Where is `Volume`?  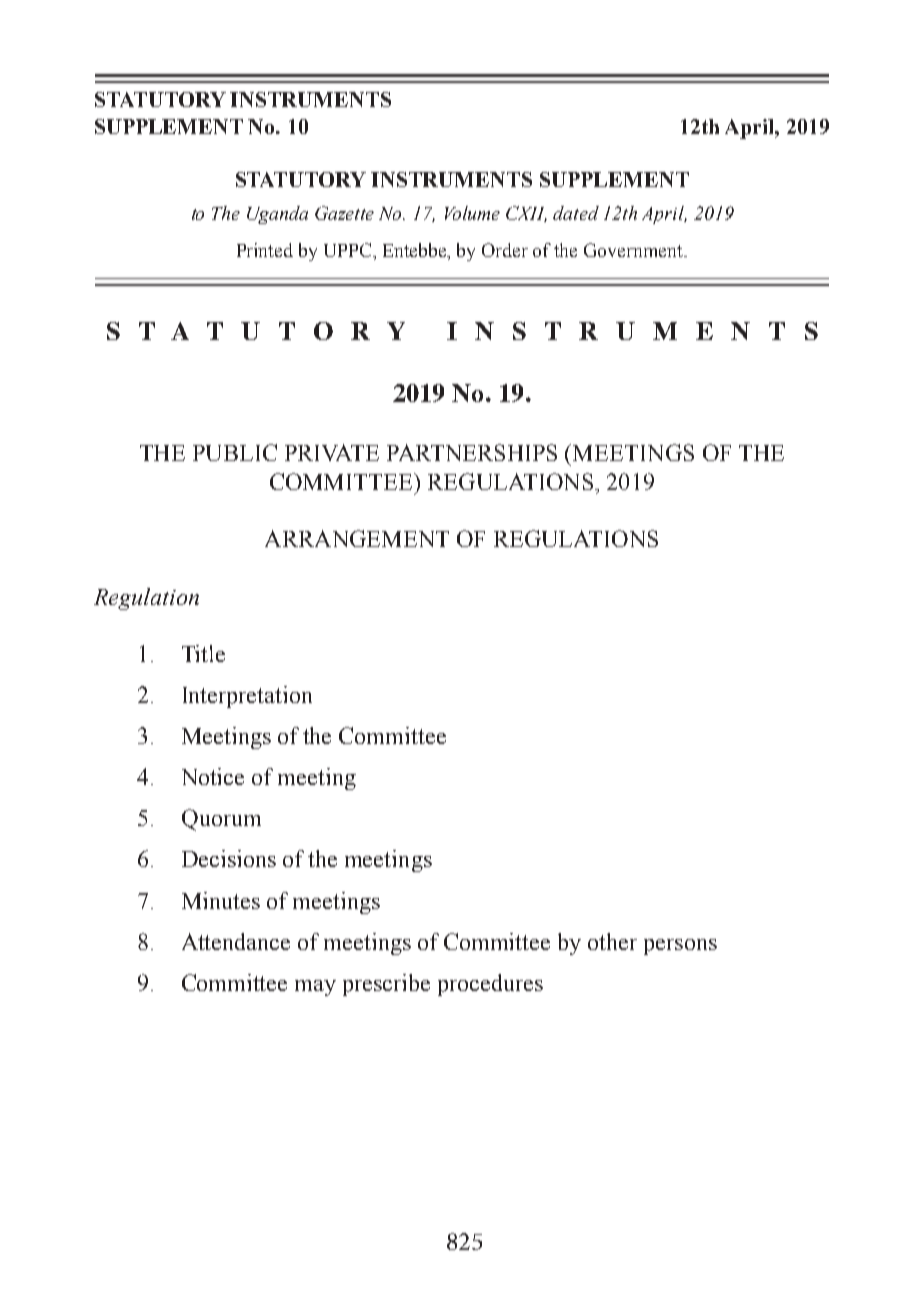
Volume is located at coordinates (472, 213).
